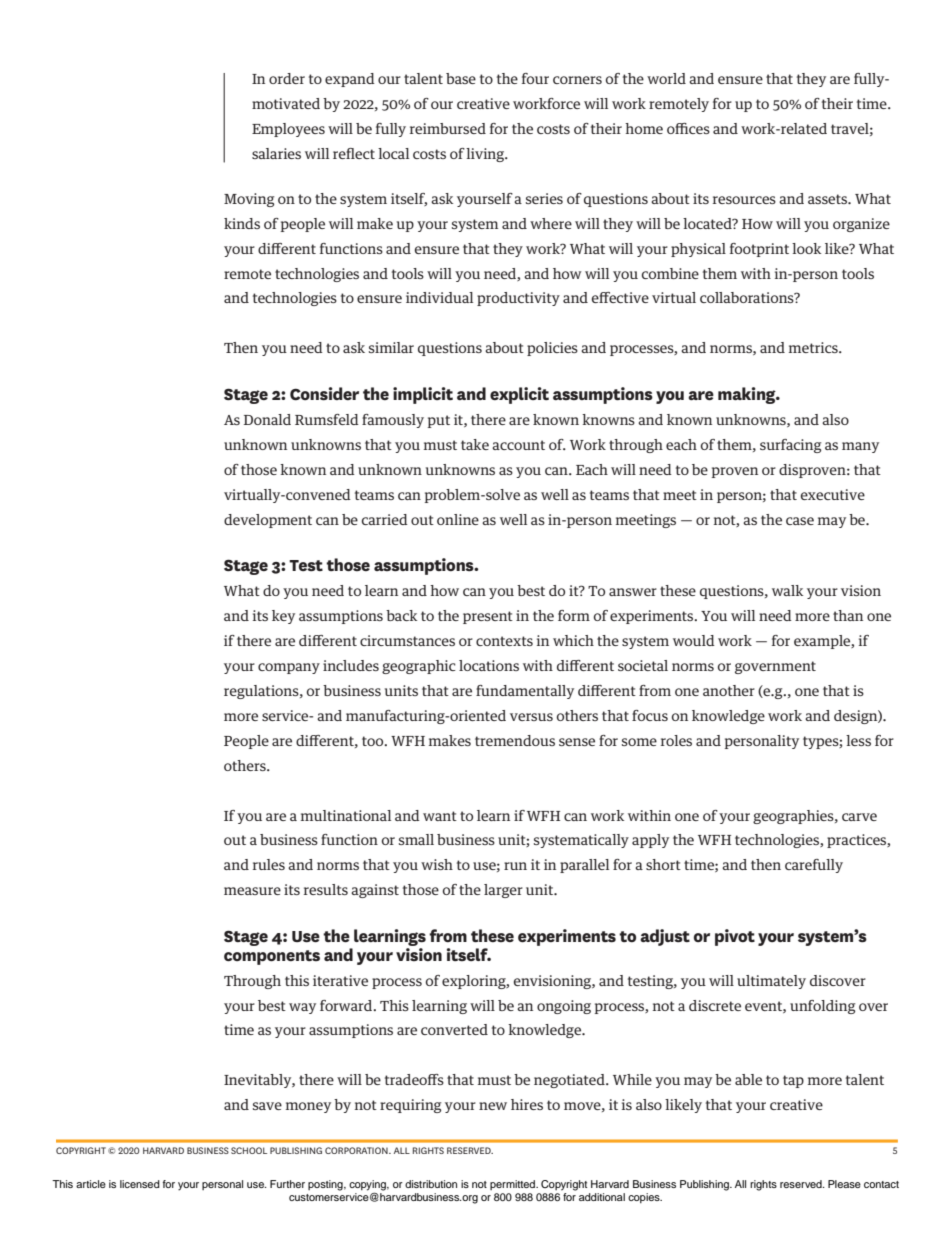 This screenshot has height=1233, width=952. What do you see at coordinates (140, 1184) in the screenshot?
I see `licensed` at bounding box center [140, 1184].
